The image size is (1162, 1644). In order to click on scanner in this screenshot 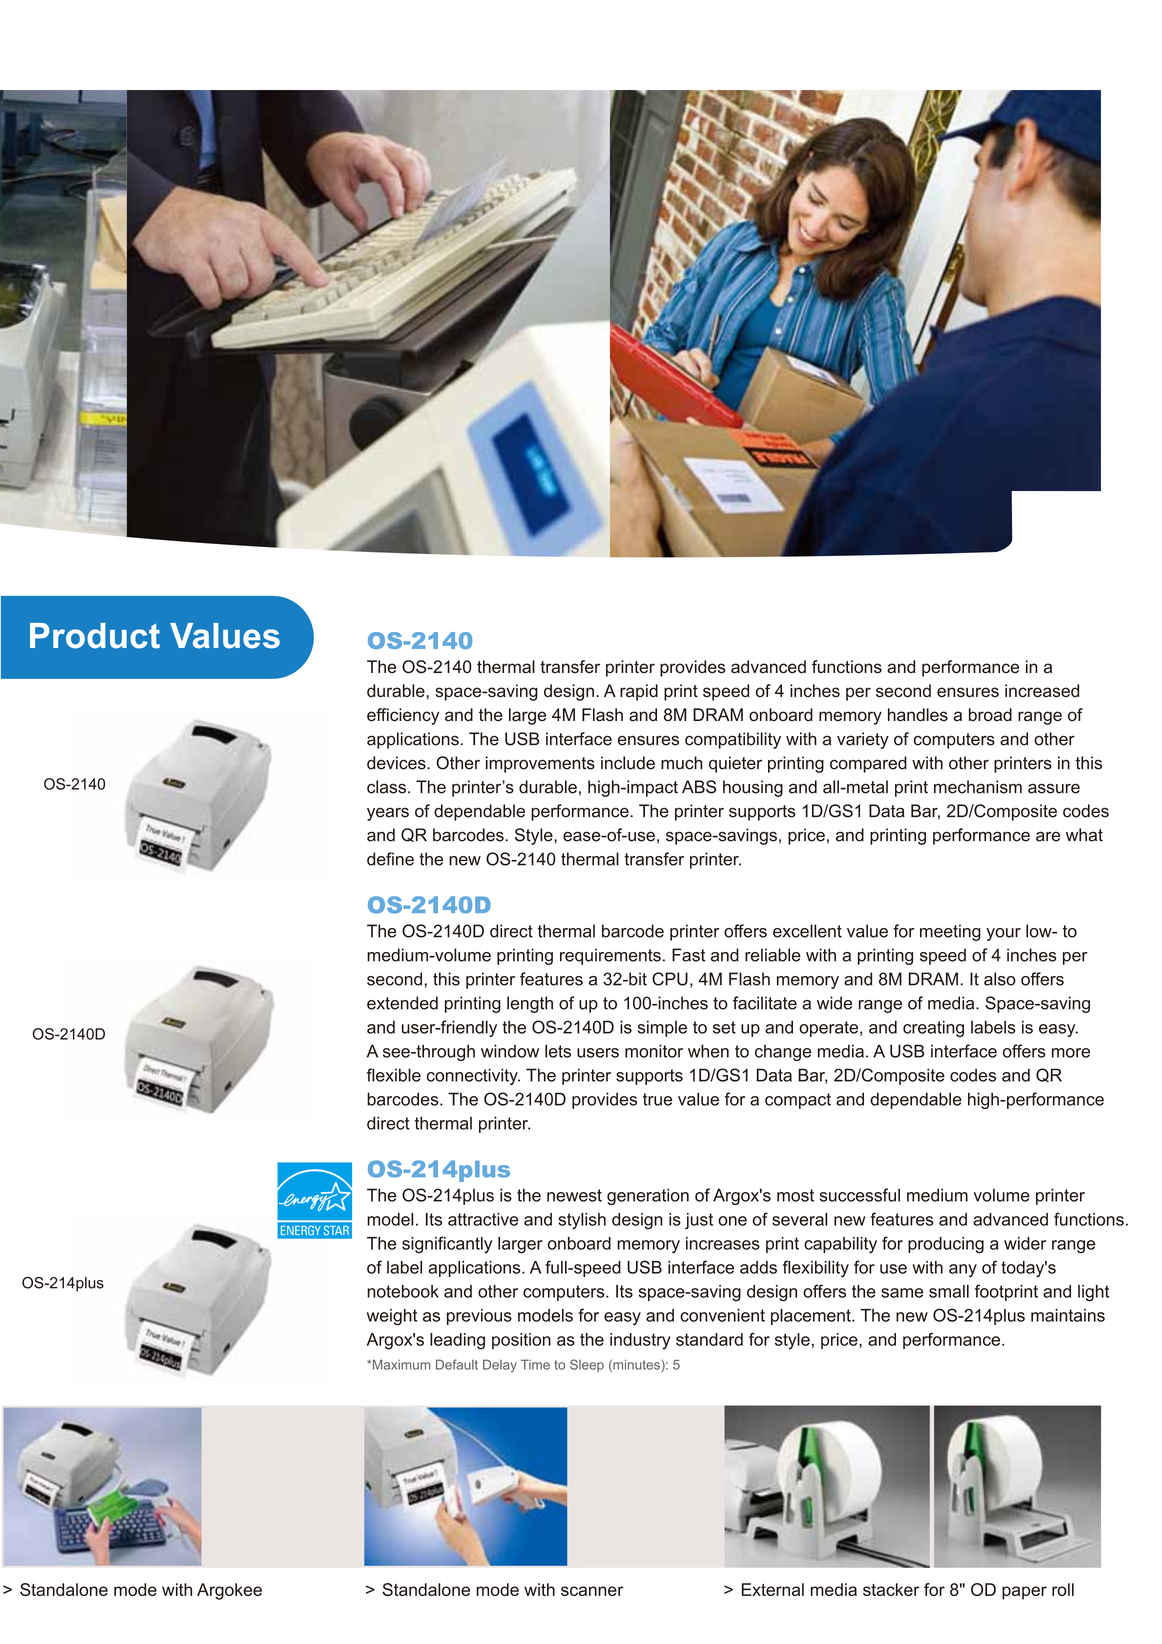, I will do `click(592, 1591)`.
